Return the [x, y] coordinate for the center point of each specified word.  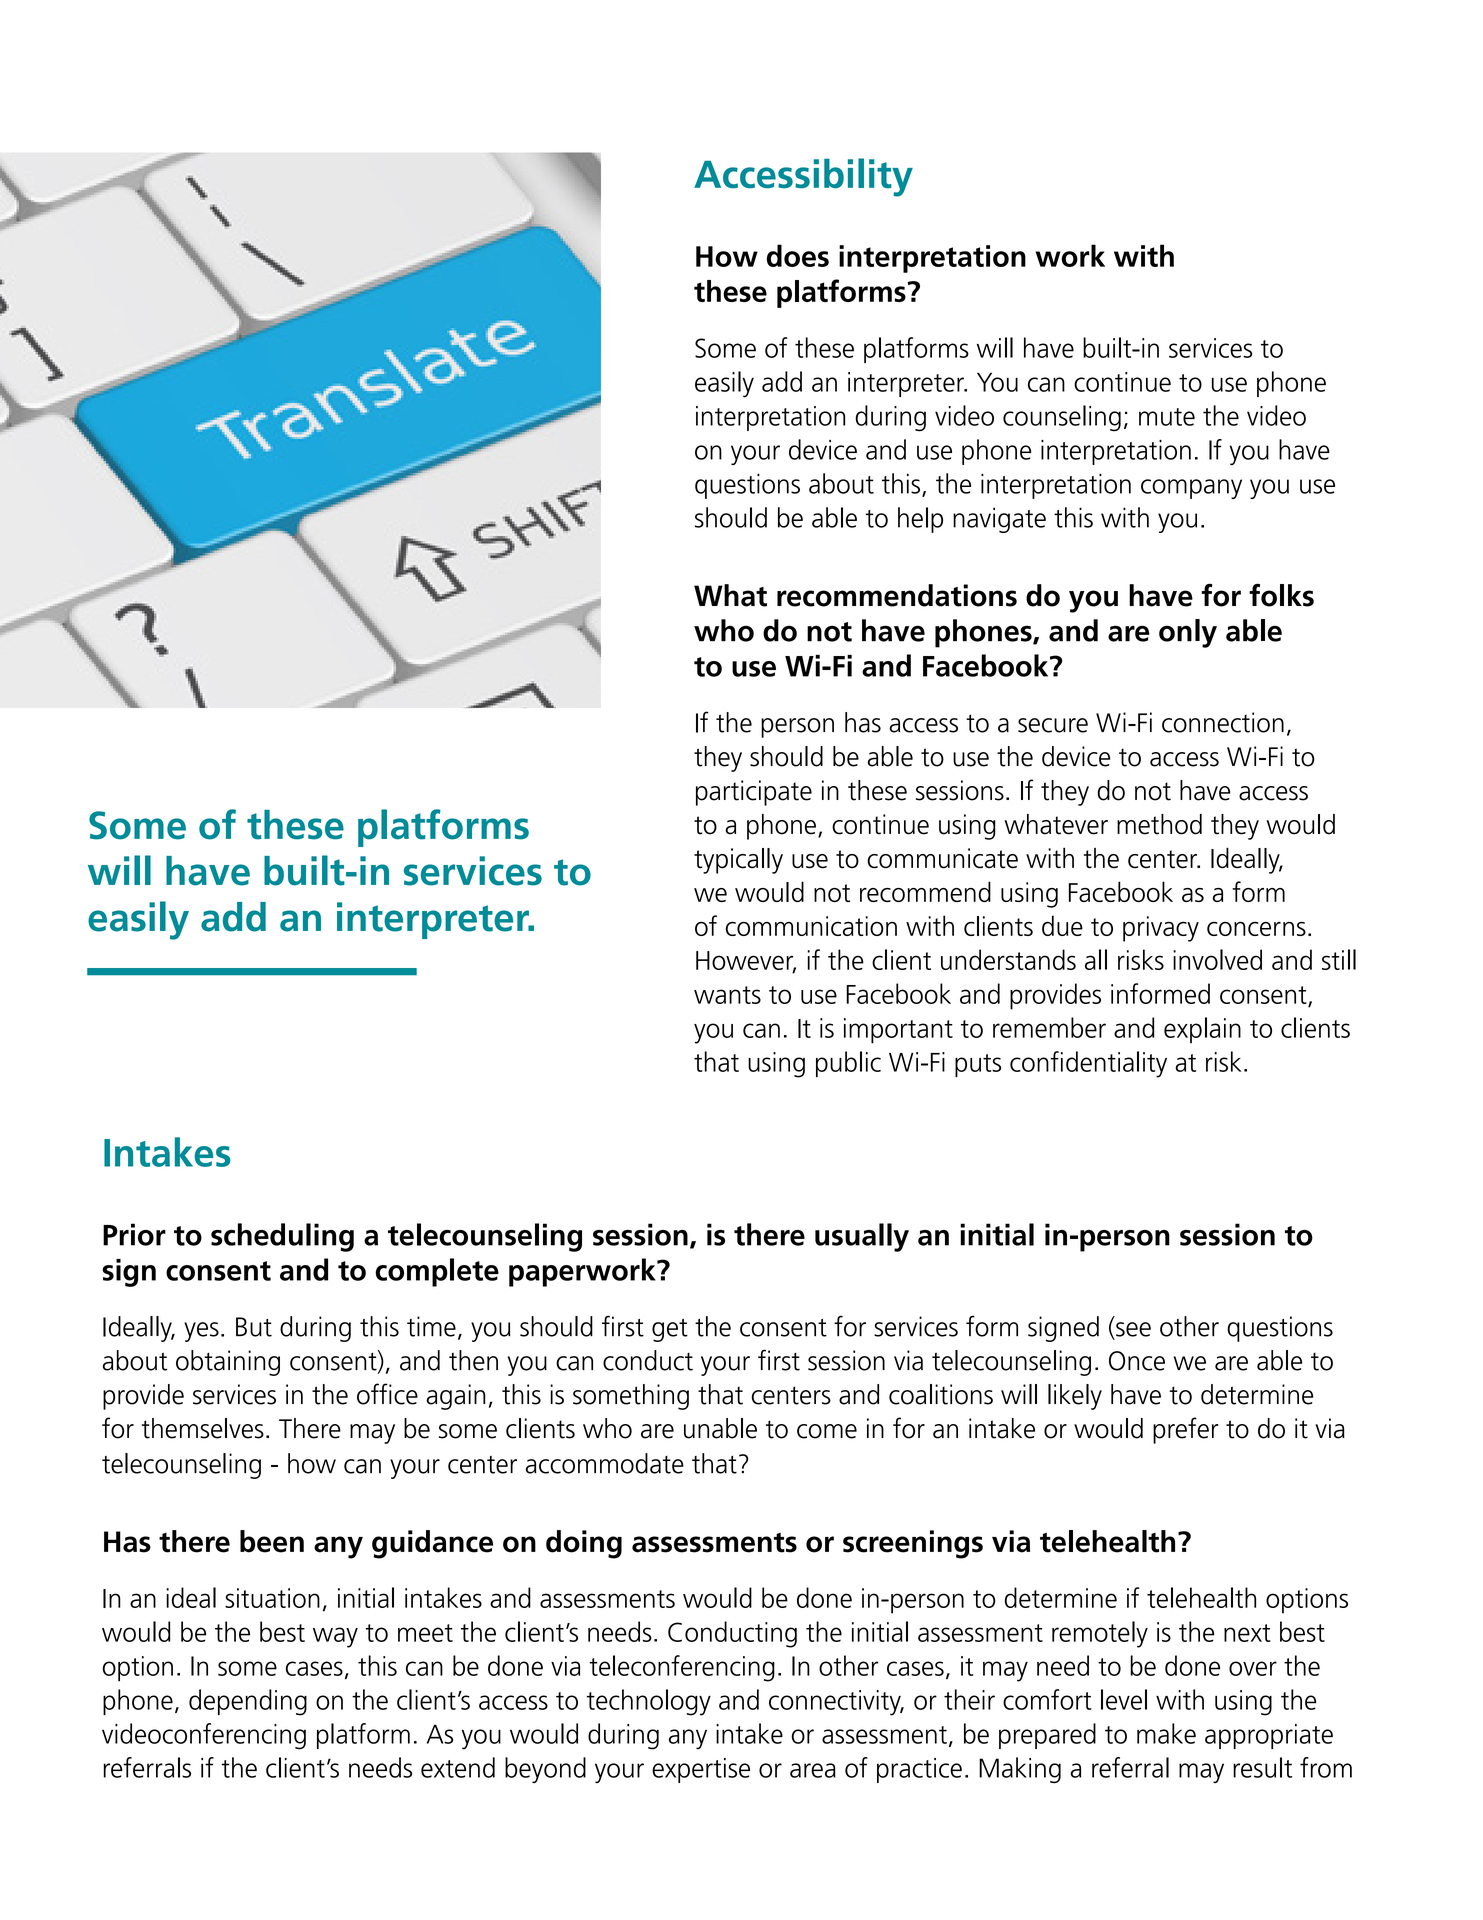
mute [1167, 417]
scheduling [282, 1237]
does [798, 255]
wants [727, 995]
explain [1202, 1030]
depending [248, 1702]
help [920, 520]
